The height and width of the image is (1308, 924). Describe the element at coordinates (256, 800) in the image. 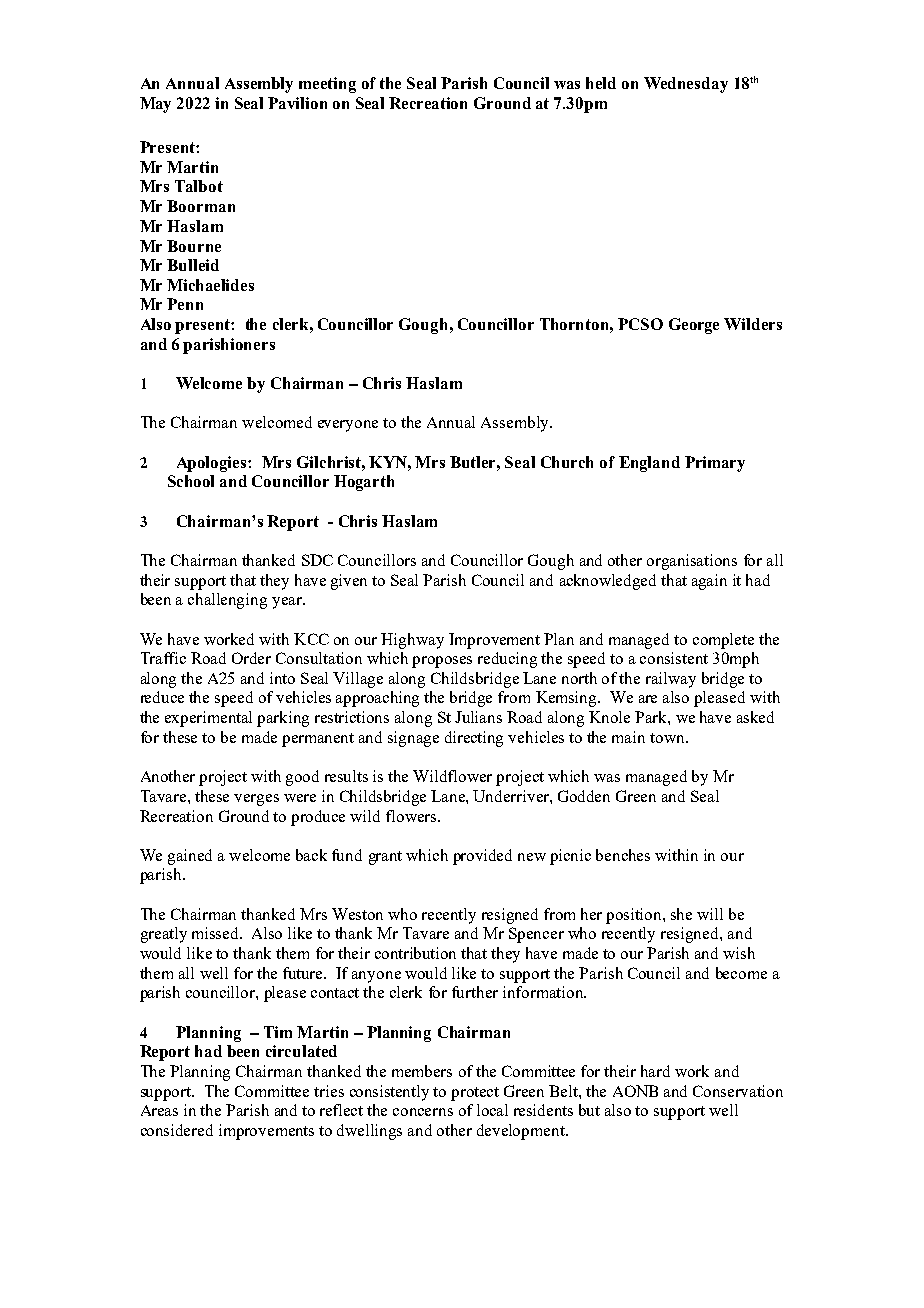

I see `verges` at that location.
